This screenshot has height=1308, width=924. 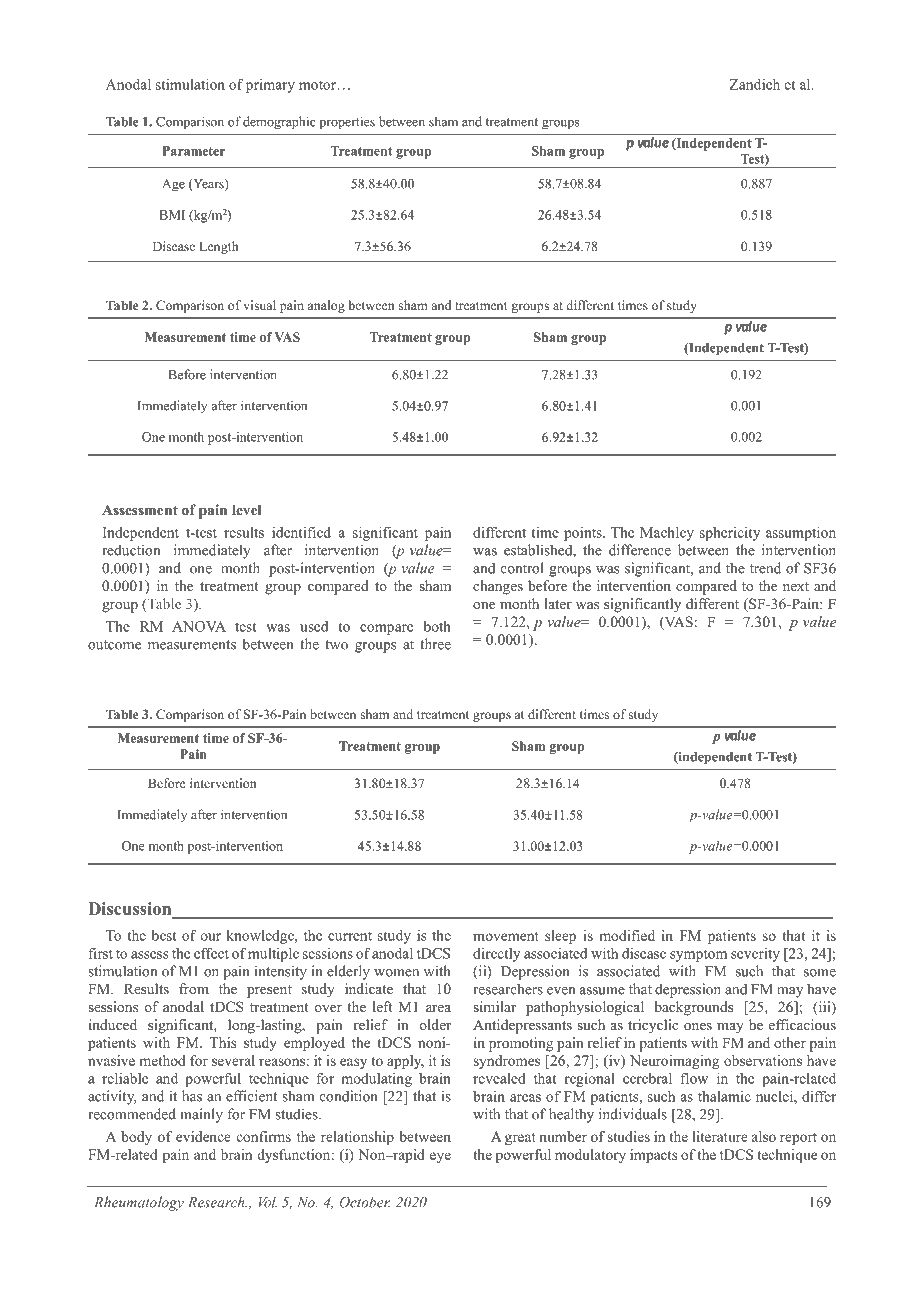 What do you see at coordinates (317, 85) in the screenshot?
I see `motor` at bounding box center [317, 85].
